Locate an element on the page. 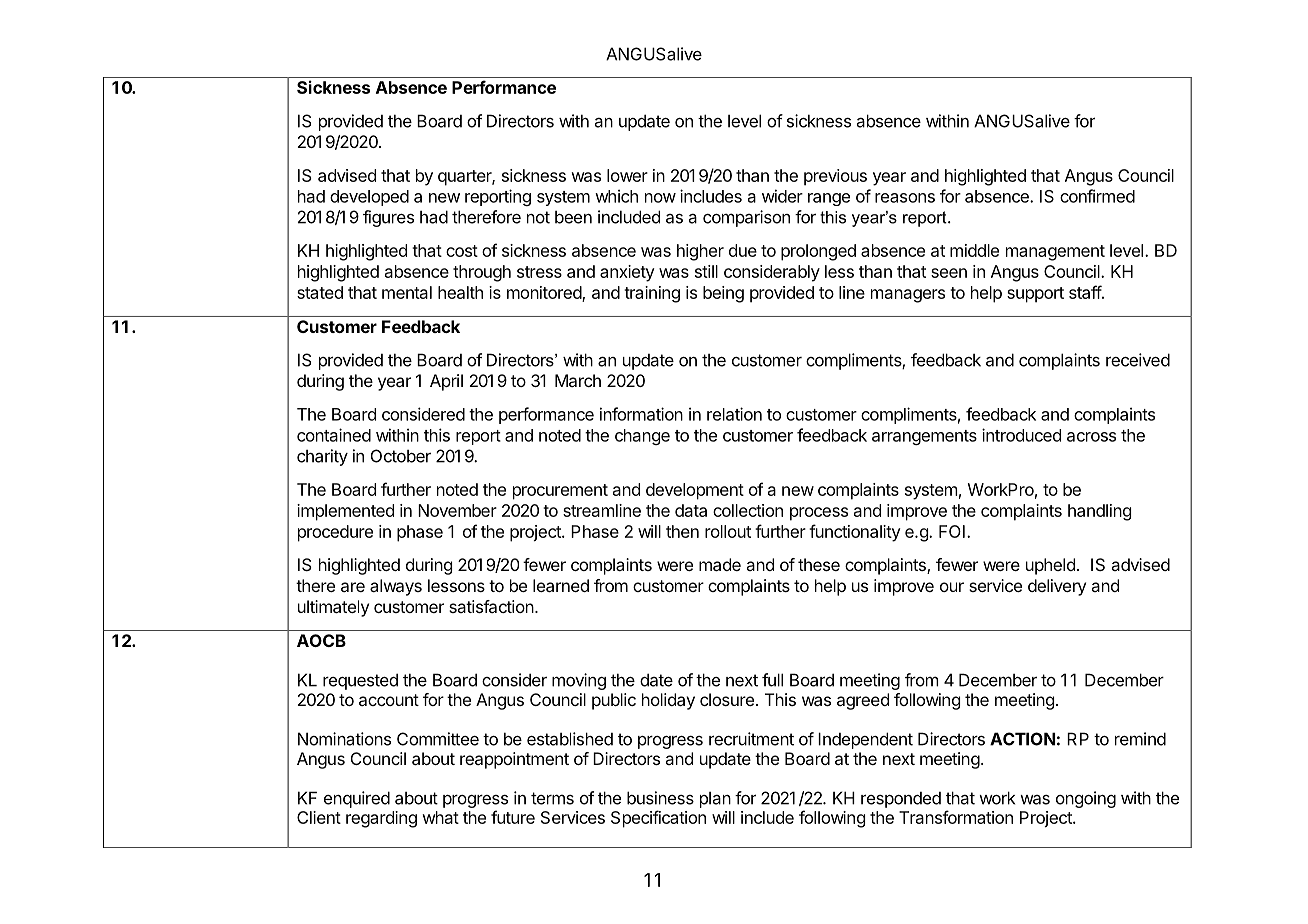 This image has height=924, width=1308. developed is located at coordinates (369, 198).
